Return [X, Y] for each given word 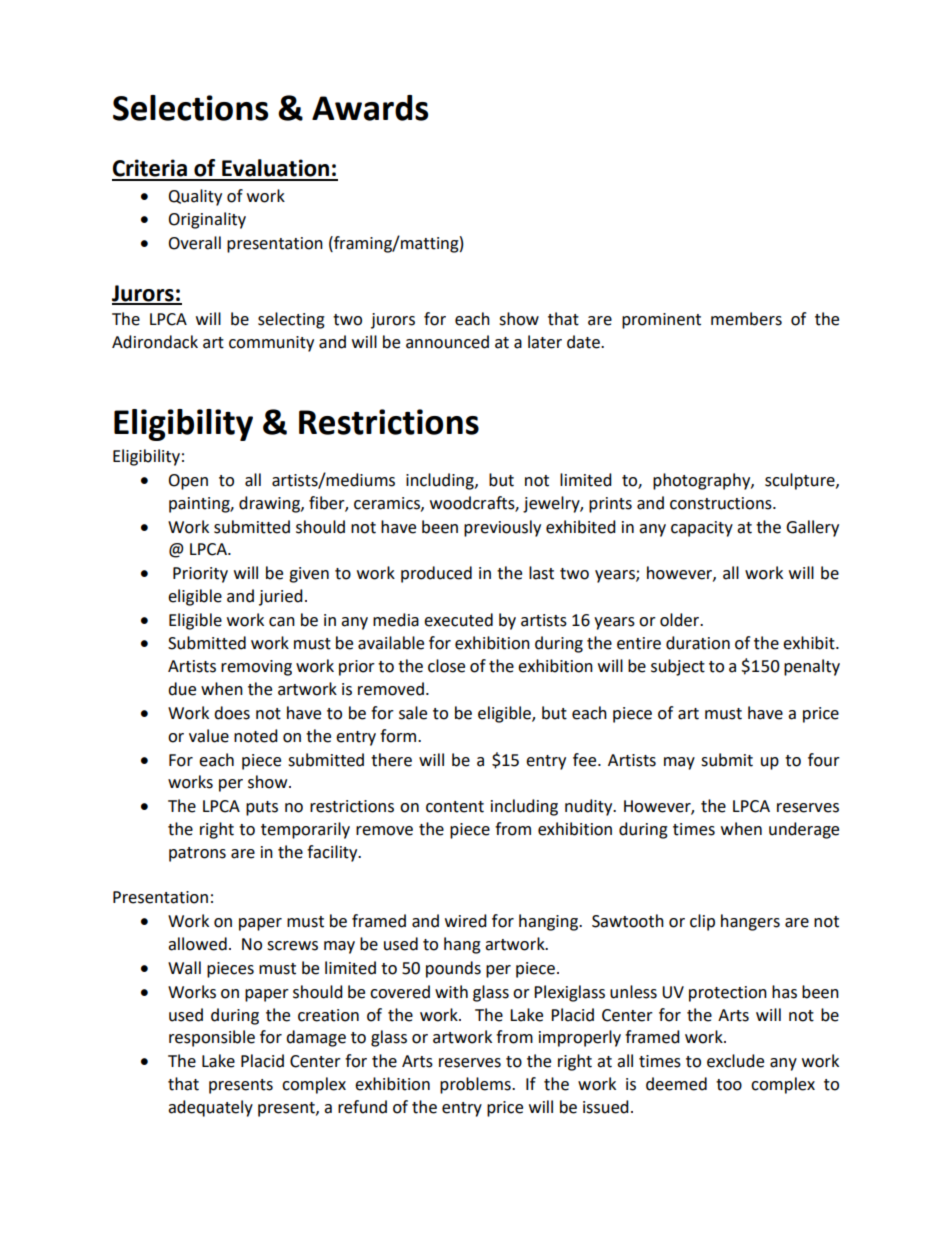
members [746, 319]
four [824, 760]
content [455, 807]
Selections [190, 108]
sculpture [801, 481]
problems [476, 1085]
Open [188, 482]
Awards [370, 108]
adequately [210, 1108]
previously [502, 528]
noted [256, 736]
